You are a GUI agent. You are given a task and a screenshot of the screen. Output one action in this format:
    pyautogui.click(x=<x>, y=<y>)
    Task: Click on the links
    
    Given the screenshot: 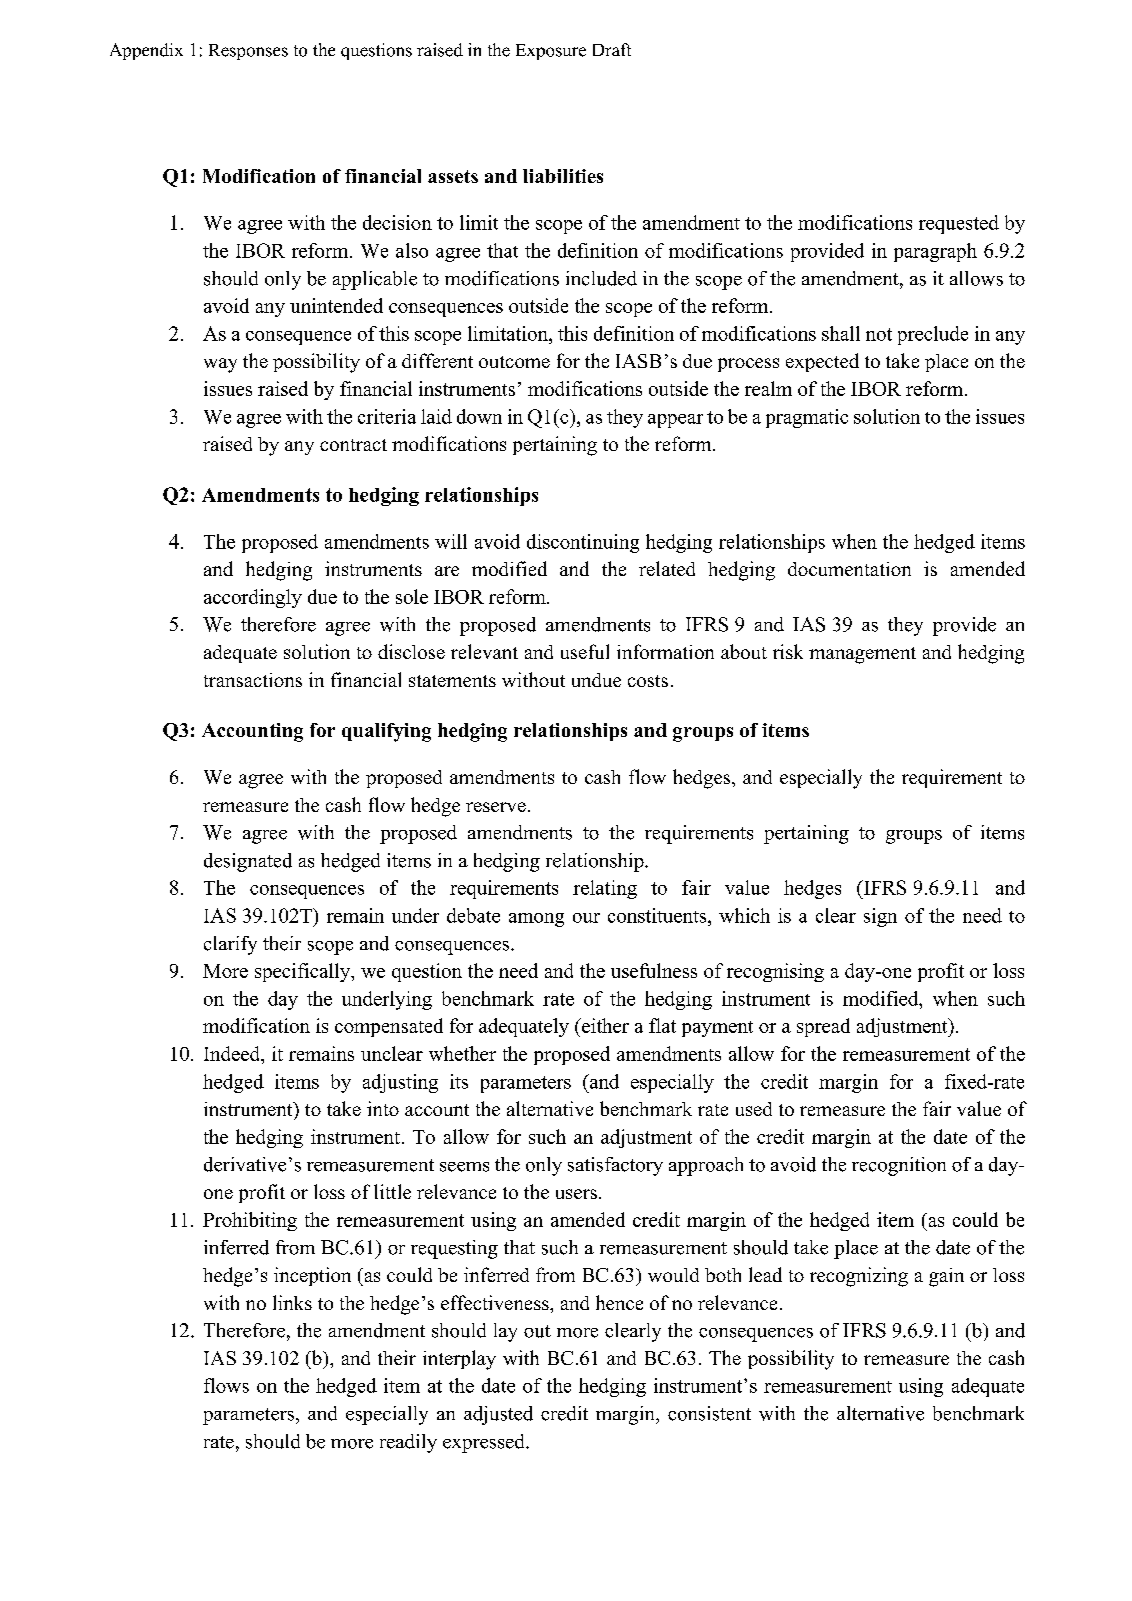 What is the action you would take?
    pyautogui.click(x=292, y=1302)
